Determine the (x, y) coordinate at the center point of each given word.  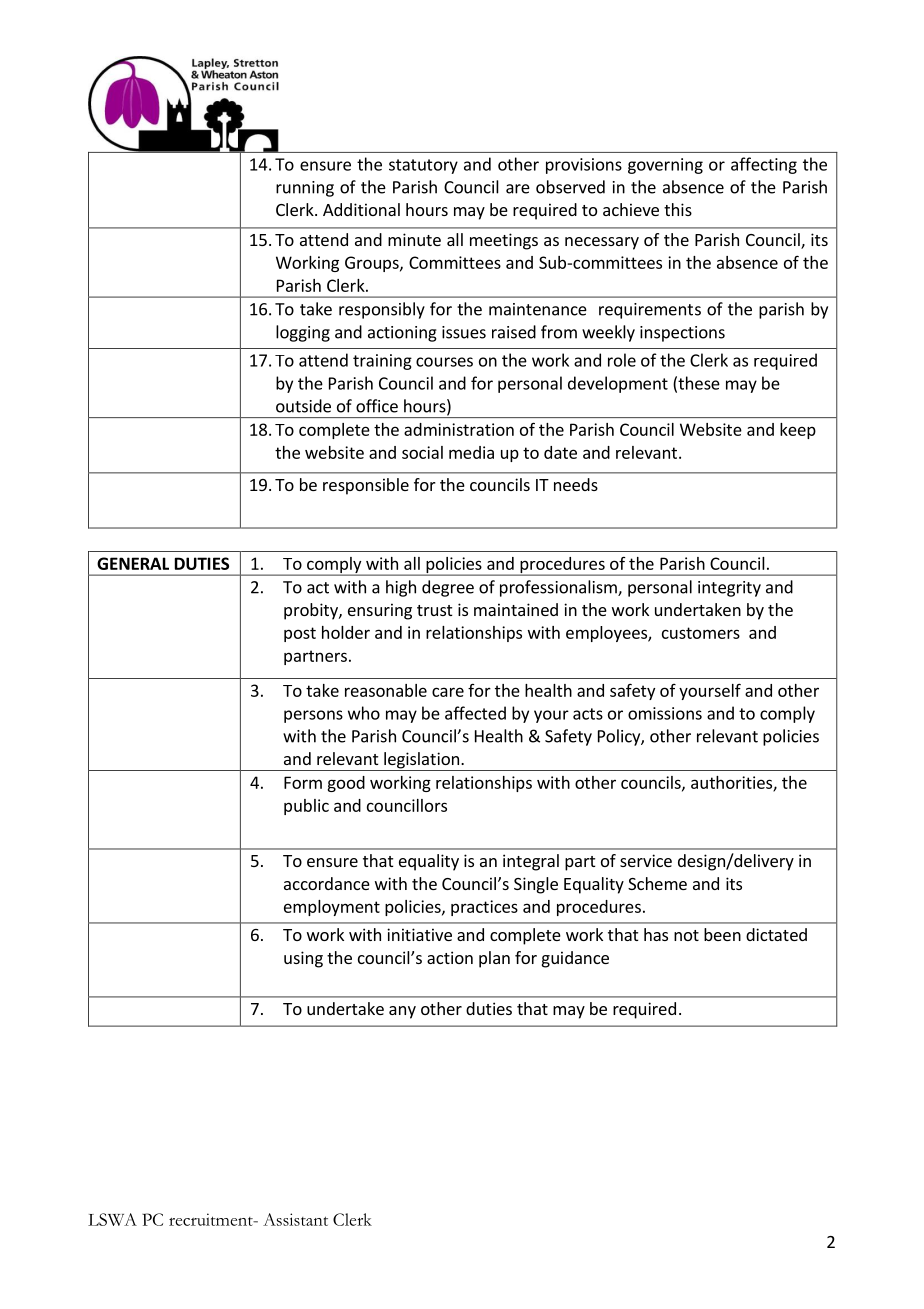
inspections (682, 334)
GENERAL (133, 563)
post (300, 634)
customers (701, 633)
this (678, 209)
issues (464, 332)
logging (303, 333)
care (448, 692)
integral (531, 862)
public (306, 807)
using (303, 959)
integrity (729, 589)
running (305, 189)
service (646, 860)
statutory (423, 166)
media (471, 452)
